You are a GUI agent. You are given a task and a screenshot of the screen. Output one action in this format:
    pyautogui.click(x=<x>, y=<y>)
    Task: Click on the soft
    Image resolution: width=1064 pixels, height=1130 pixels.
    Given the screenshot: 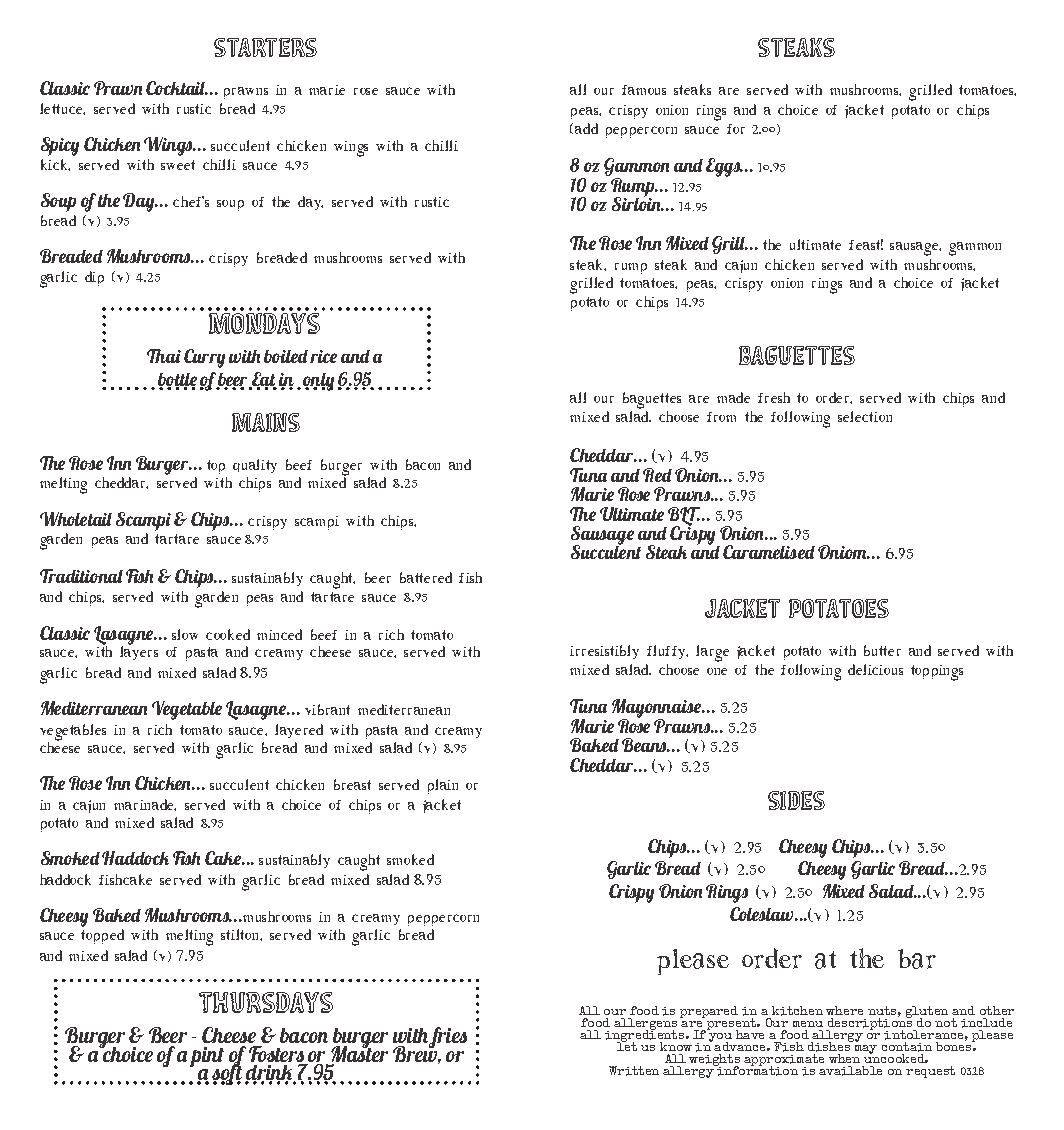 What is the action you would take?
    pyautogui.click(x=227, y=1073)
